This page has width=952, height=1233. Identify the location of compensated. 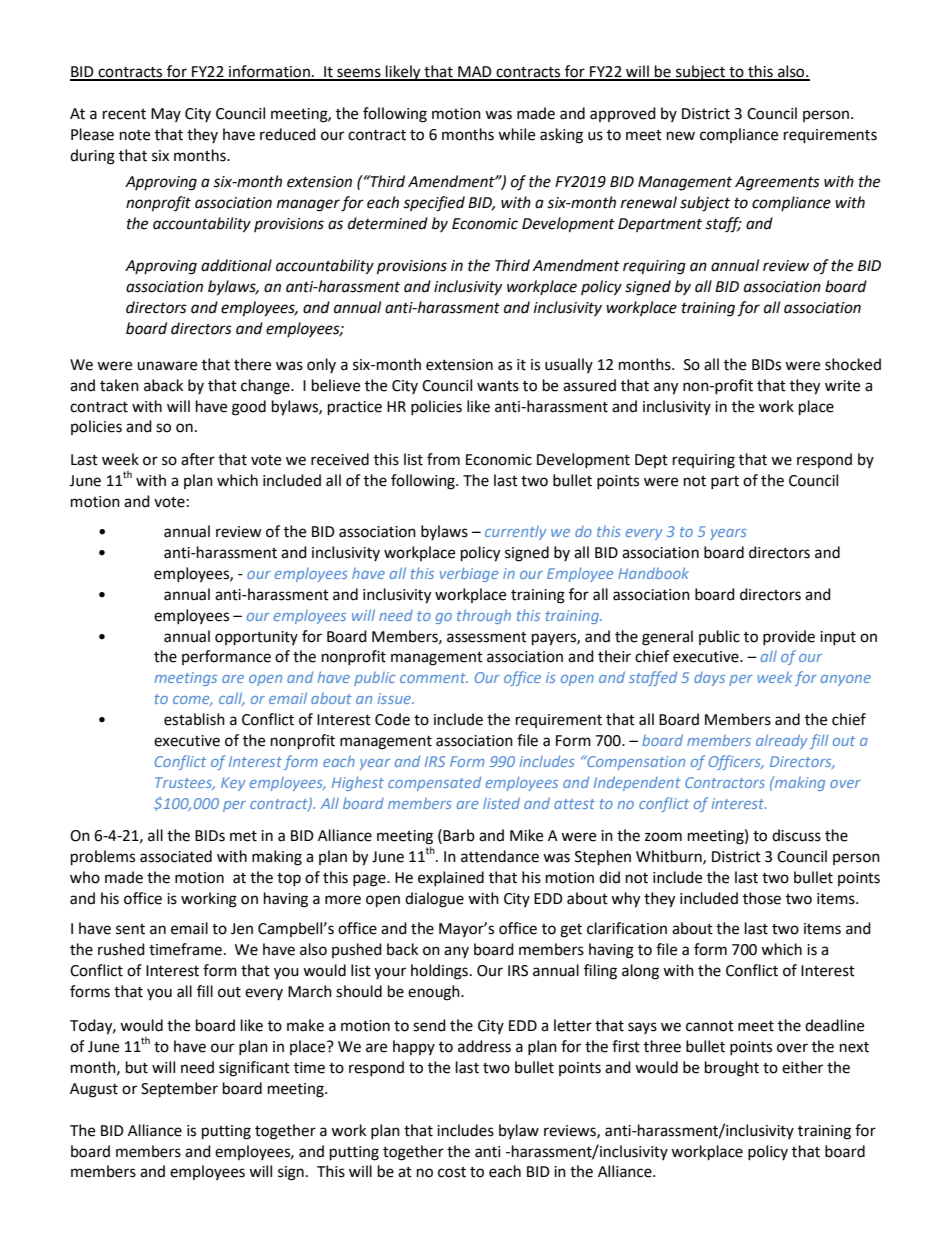
(434, 783).
